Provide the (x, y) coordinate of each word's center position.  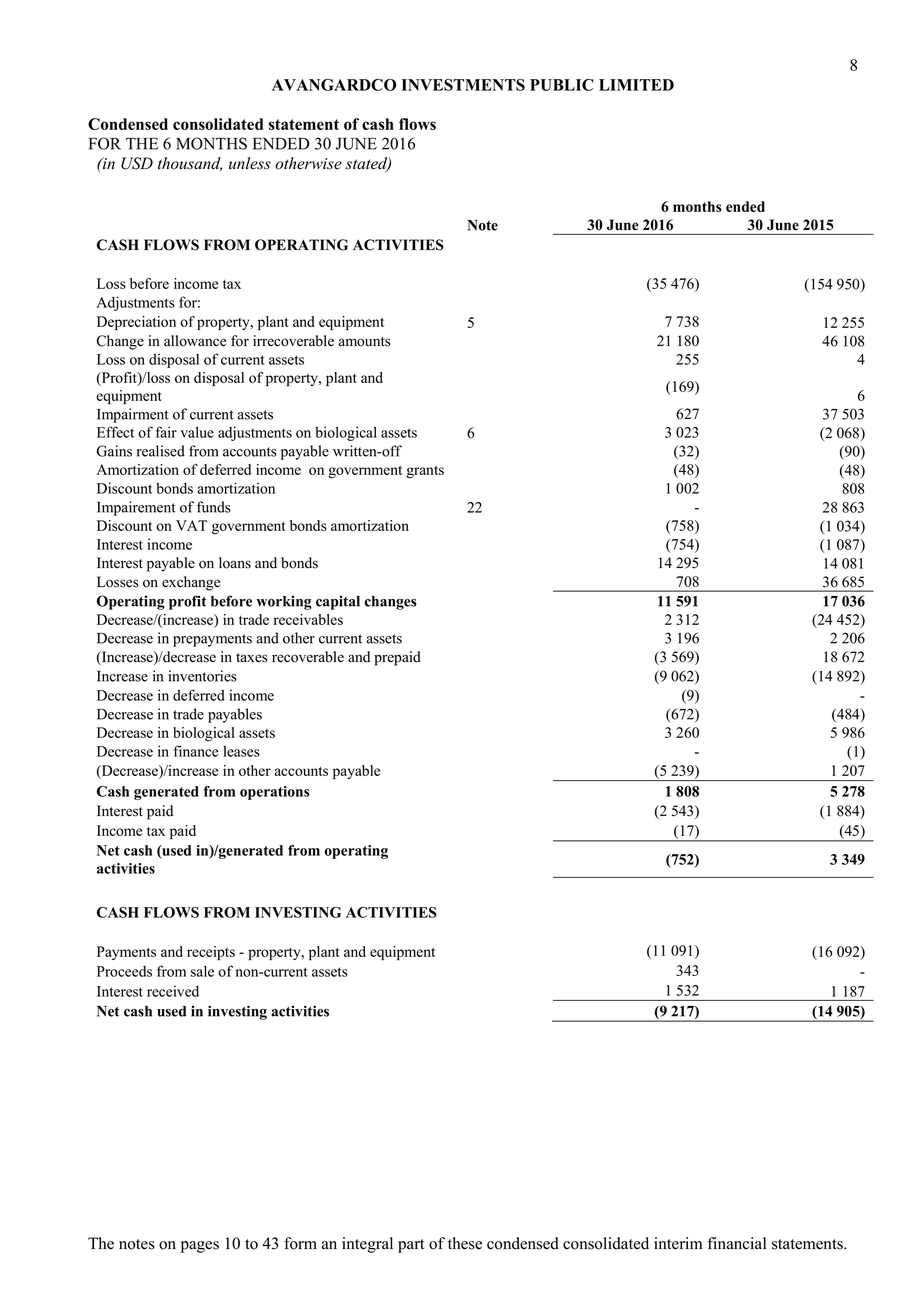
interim (678, 1243)
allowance (195, 341)
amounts (364, 342)
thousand (190, 164)
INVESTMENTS (463, 85)
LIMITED (636, 85)
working (284, 603)
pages (200, 1247)
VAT (191, 525)
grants (425, 472)
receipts (211, 953)
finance (196, 751)
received (173, 991)
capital (338, 603)
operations (275, 793)
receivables (308, 619)
